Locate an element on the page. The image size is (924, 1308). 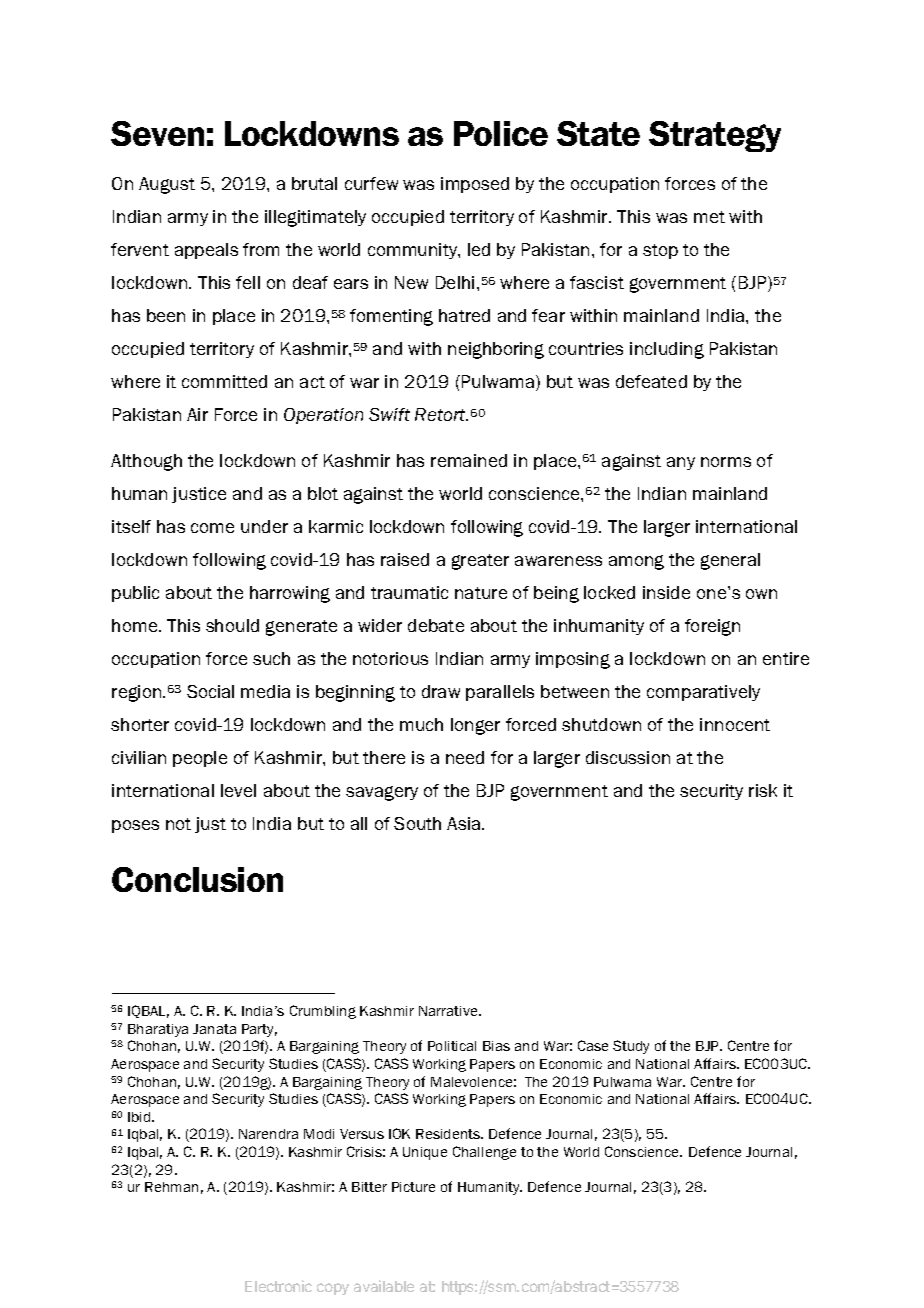
August is located at coordinates (167, 185).
